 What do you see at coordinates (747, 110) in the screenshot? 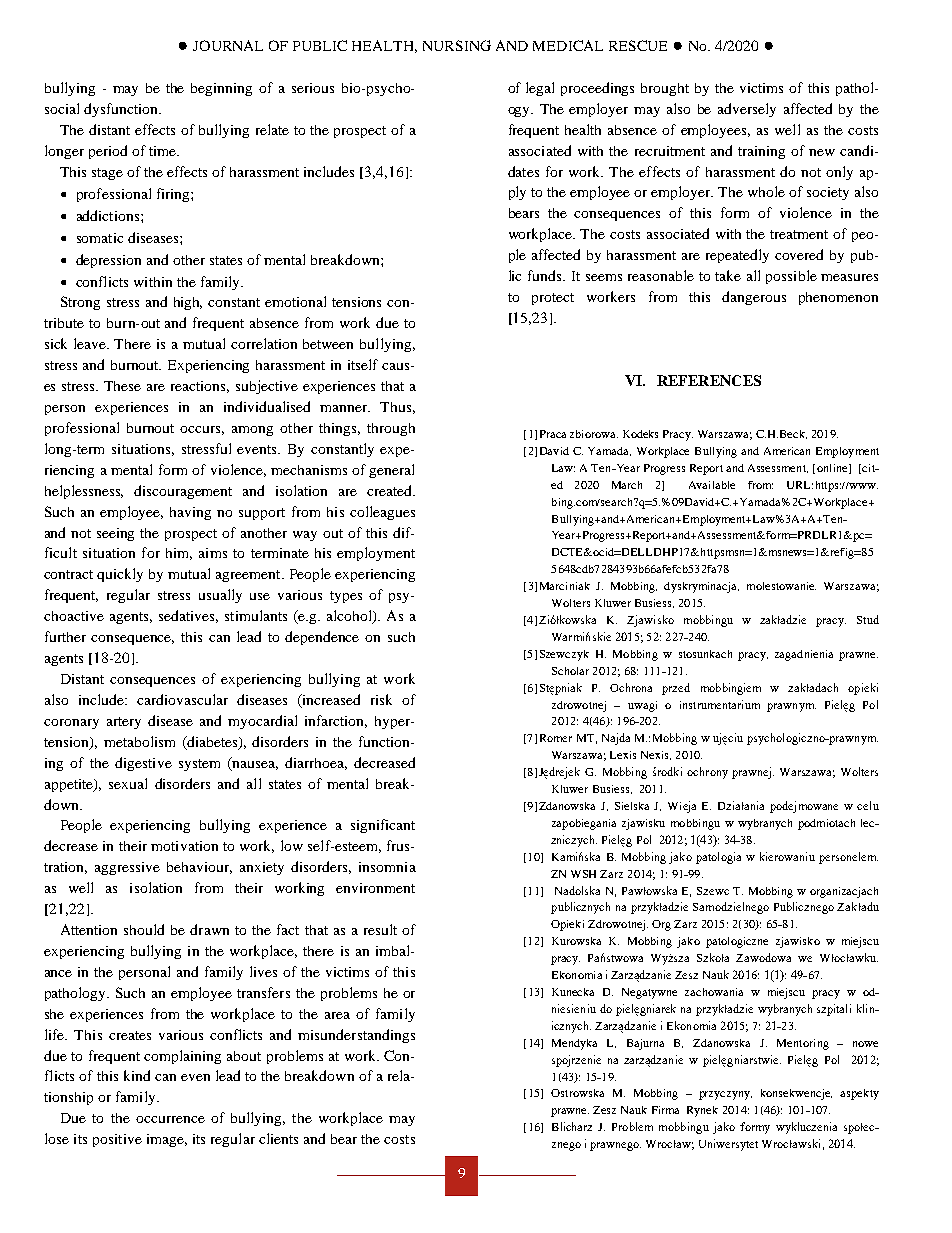
I see `adversely` at bounding box center [747, 110].
